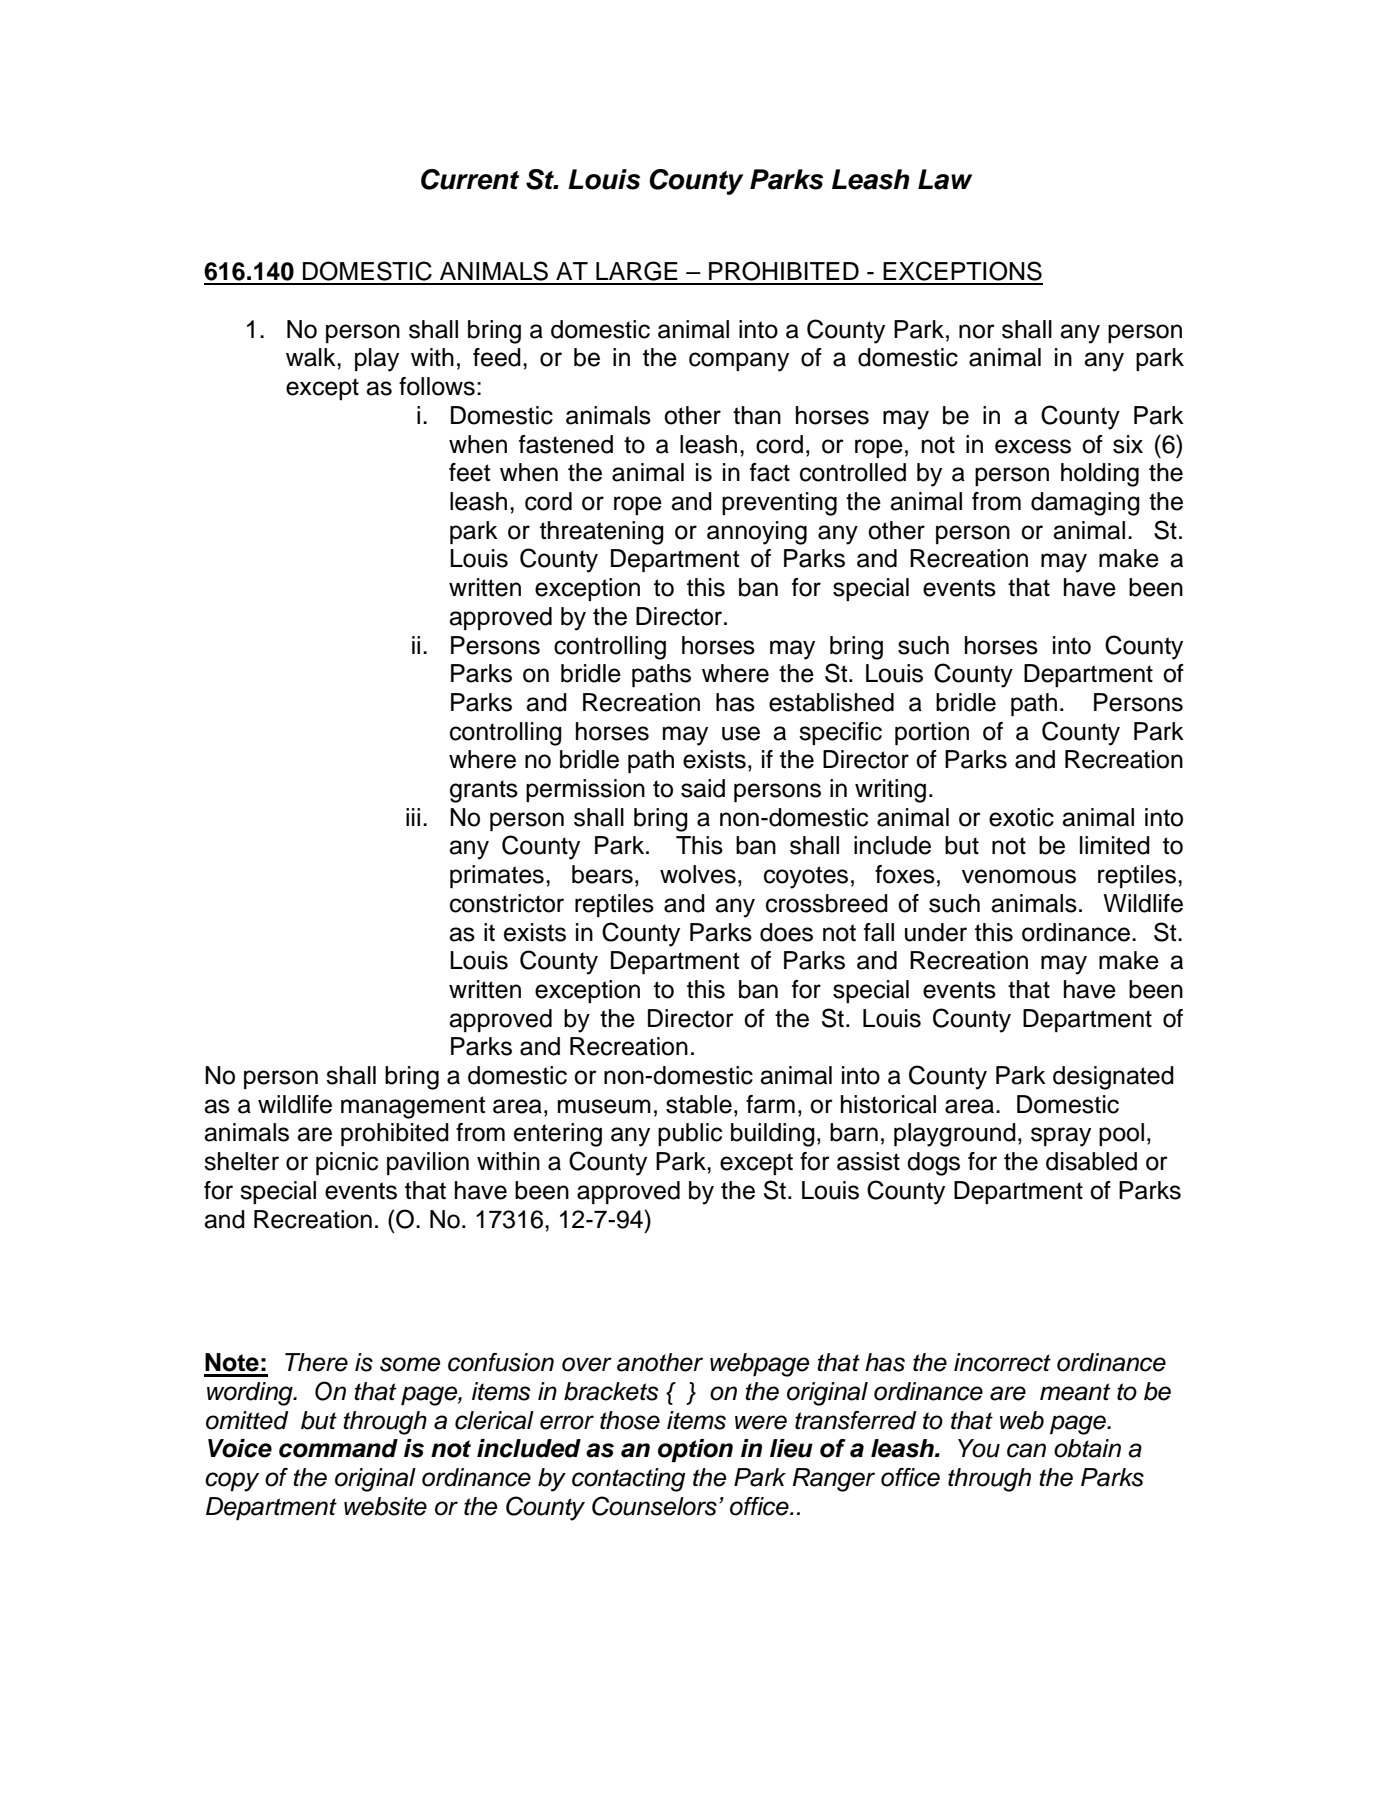 The image size is (1388, 1797). Describe the element at coordinates (347, 1163) in the document. I see `picnic` at that location.
